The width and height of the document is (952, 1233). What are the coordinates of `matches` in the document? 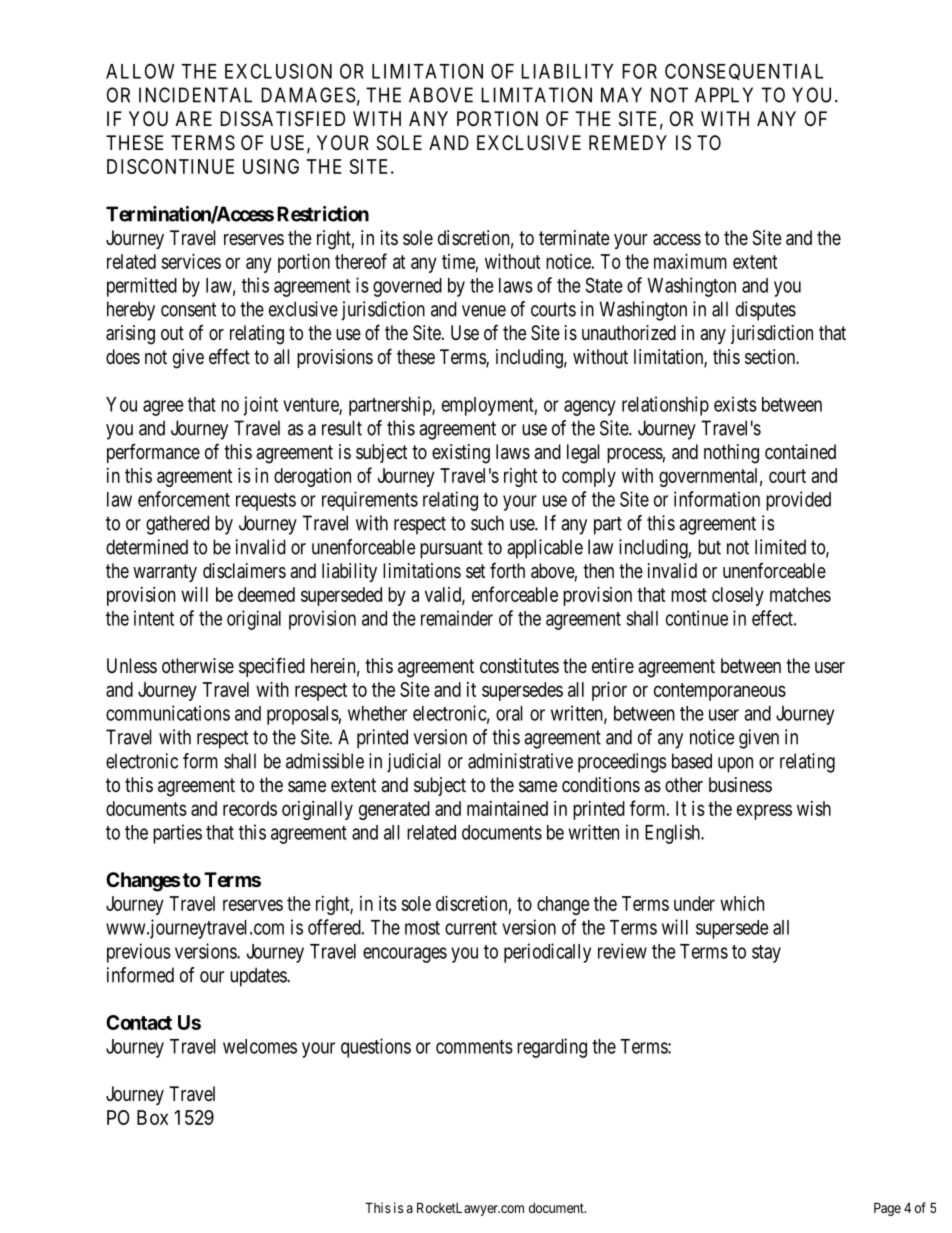 It's located at (800, 594).
